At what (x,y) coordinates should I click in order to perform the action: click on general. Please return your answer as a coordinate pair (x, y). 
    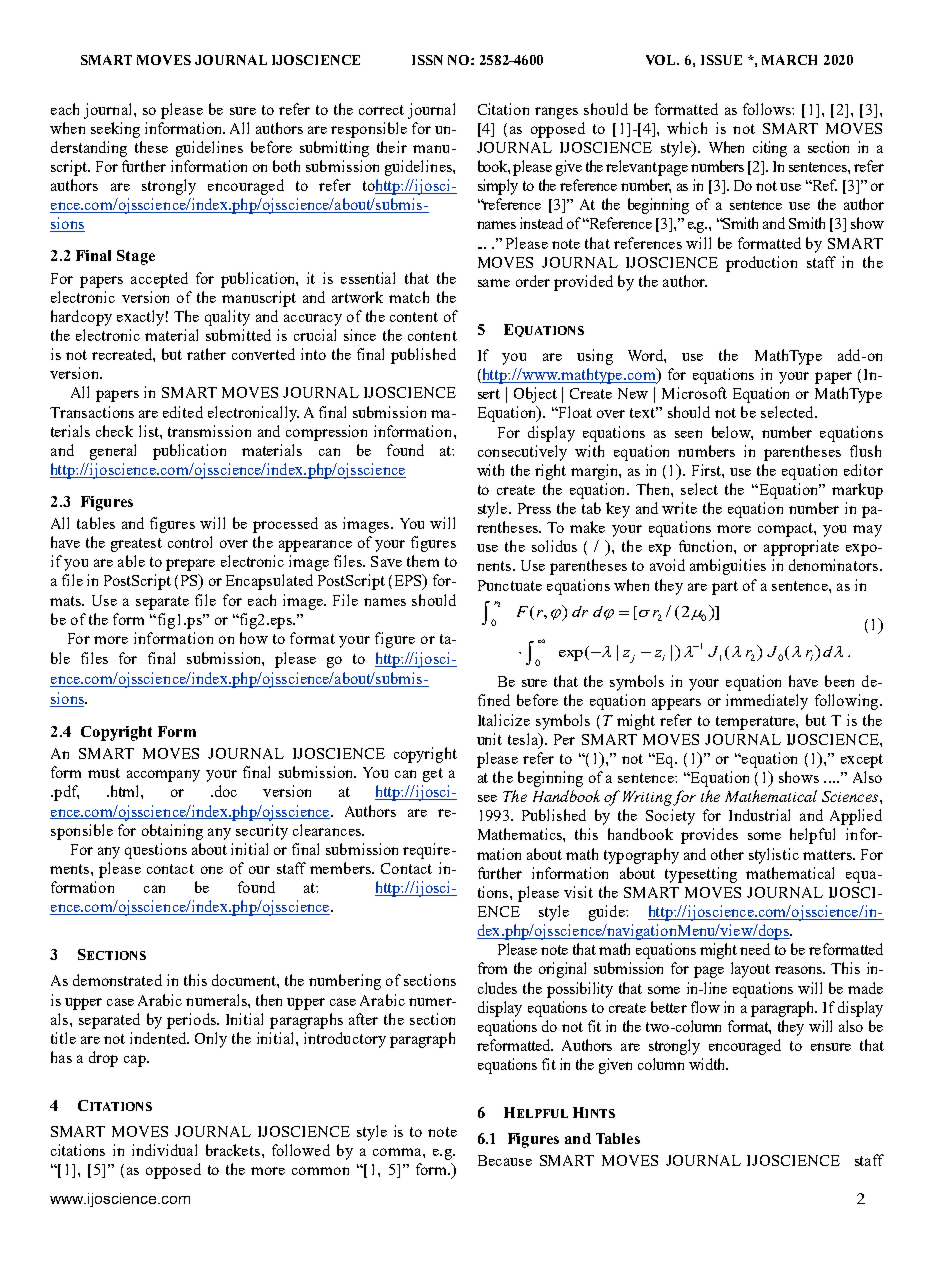
    Looking at the image, I should click on (113, 452).
